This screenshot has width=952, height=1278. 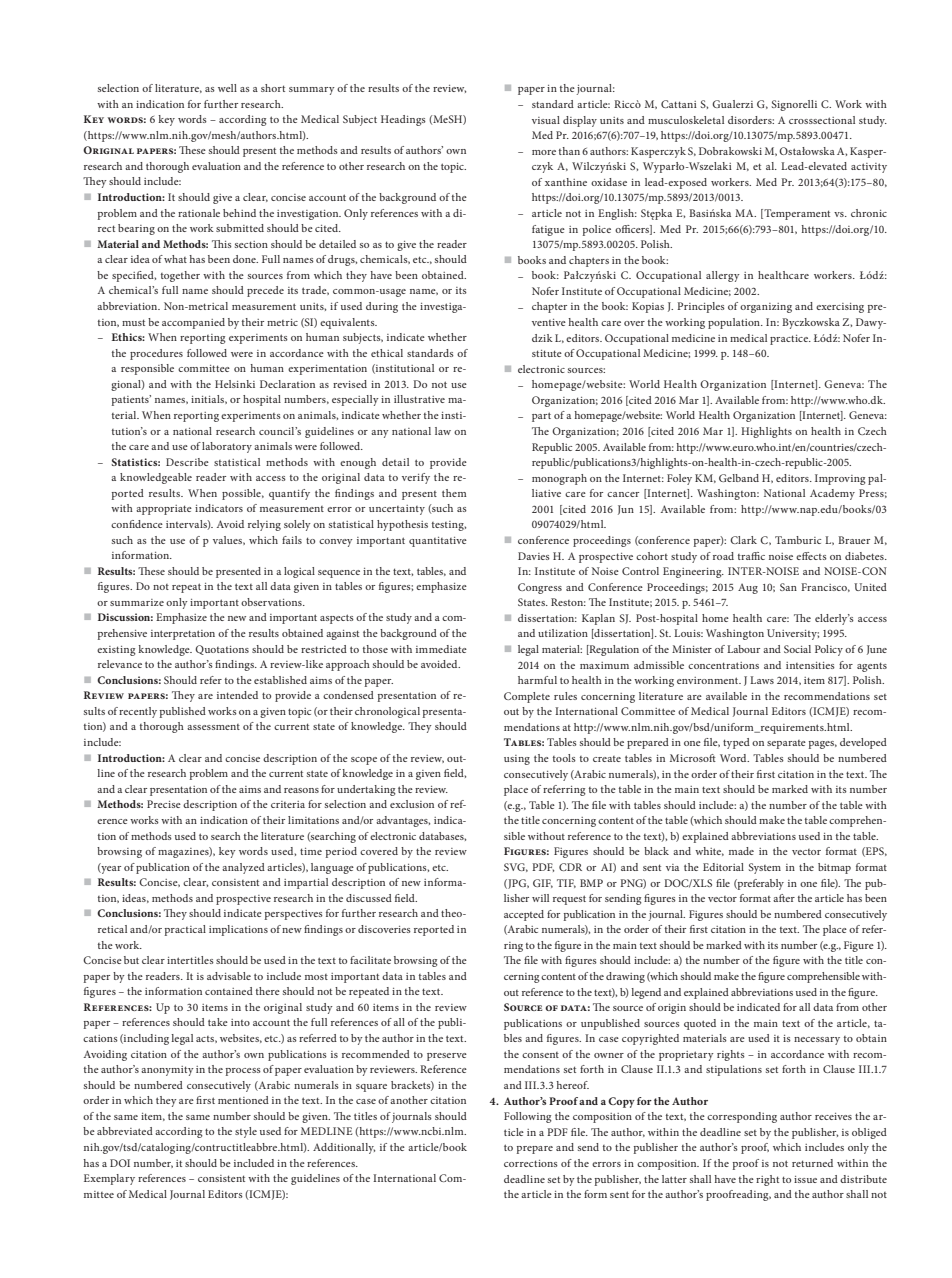 I want to click on analyzed, so click(x=243, y=868).
